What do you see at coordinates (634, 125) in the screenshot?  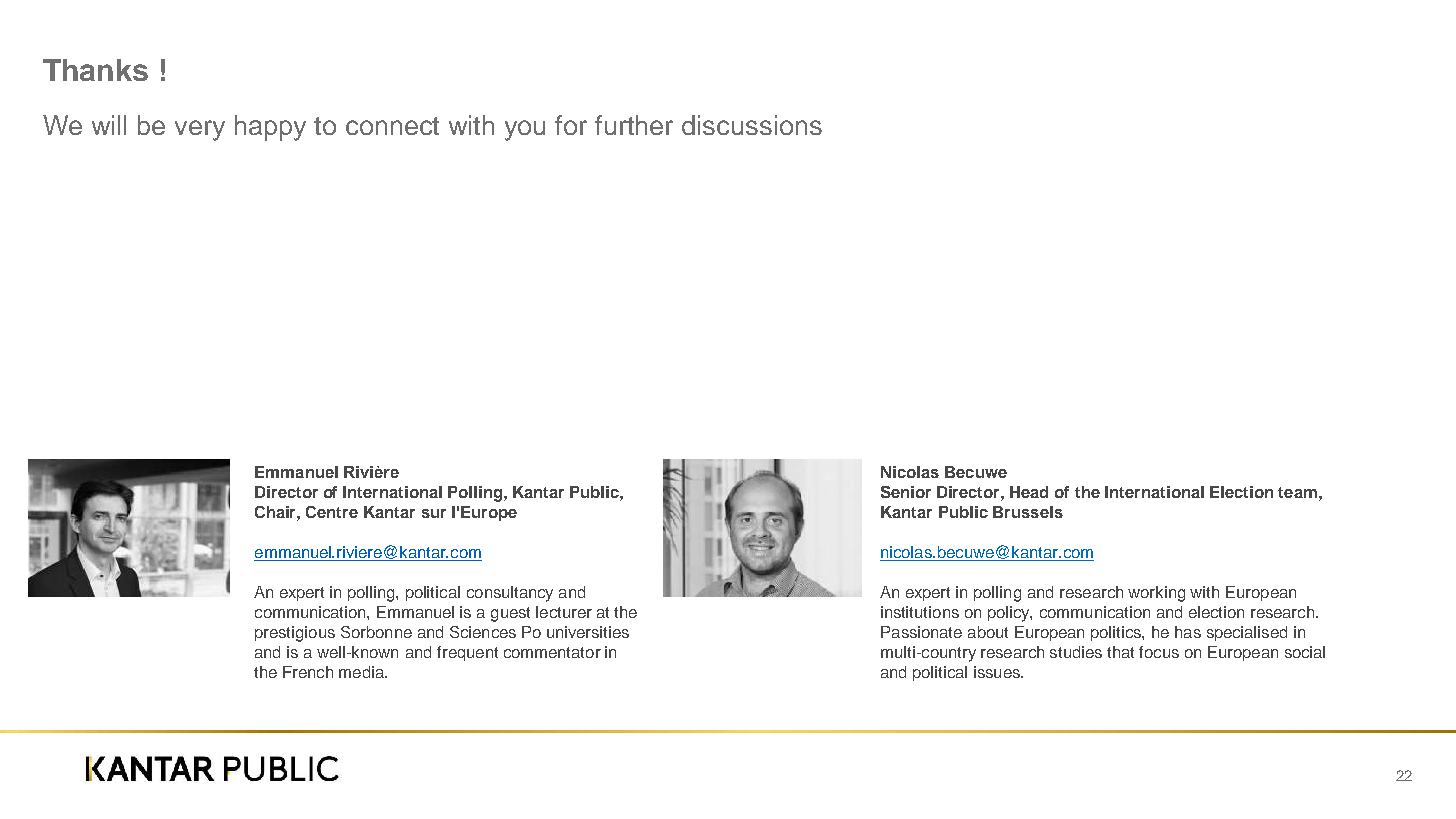 I see `further` at bounding box center [634, 125].
